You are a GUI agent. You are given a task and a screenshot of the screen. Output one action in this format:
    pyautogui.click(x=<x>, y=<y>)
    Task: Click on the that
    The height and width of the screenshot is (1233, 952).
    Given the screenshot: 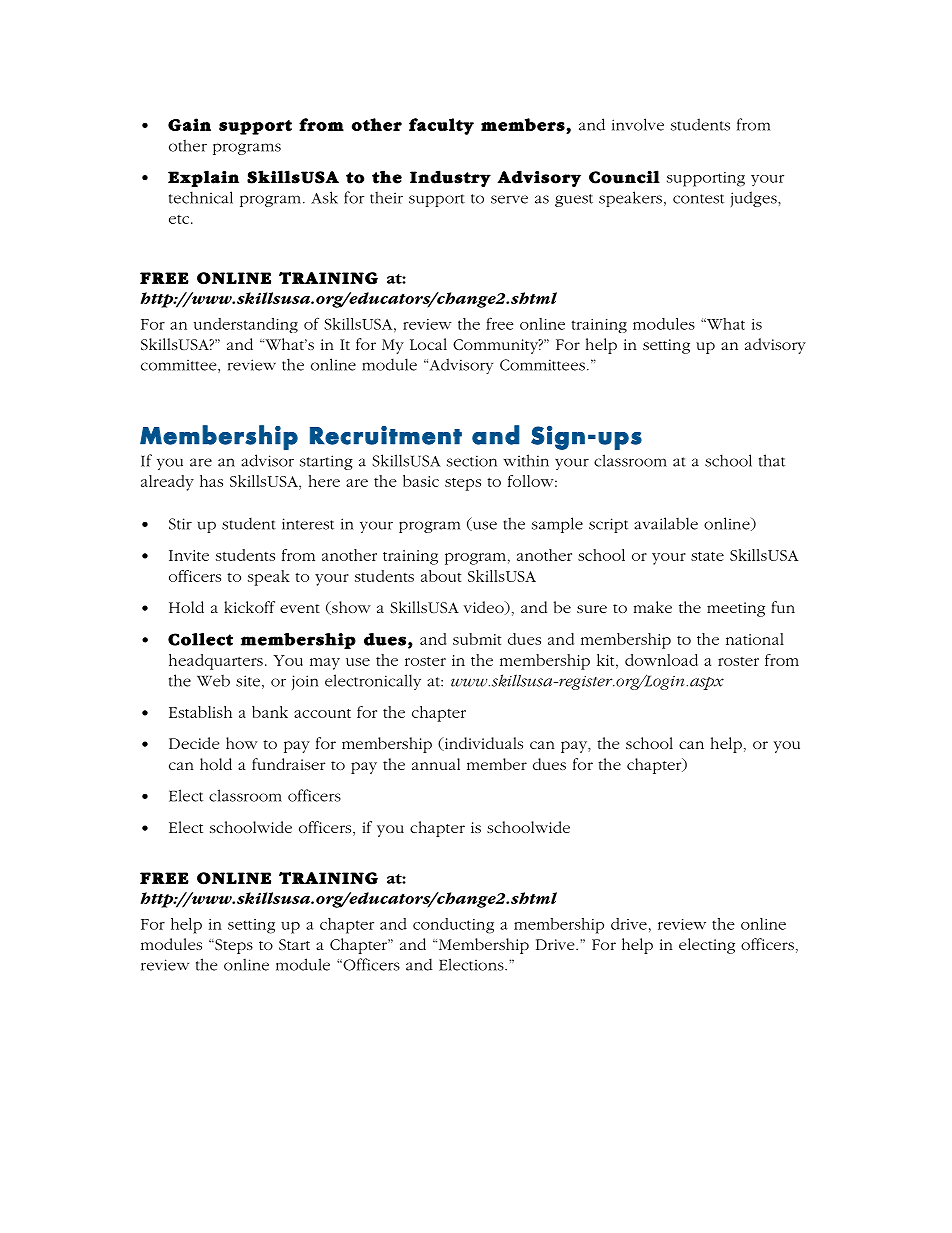 What is the action you would take?
    pyautogui.click(x=772, y=460)
